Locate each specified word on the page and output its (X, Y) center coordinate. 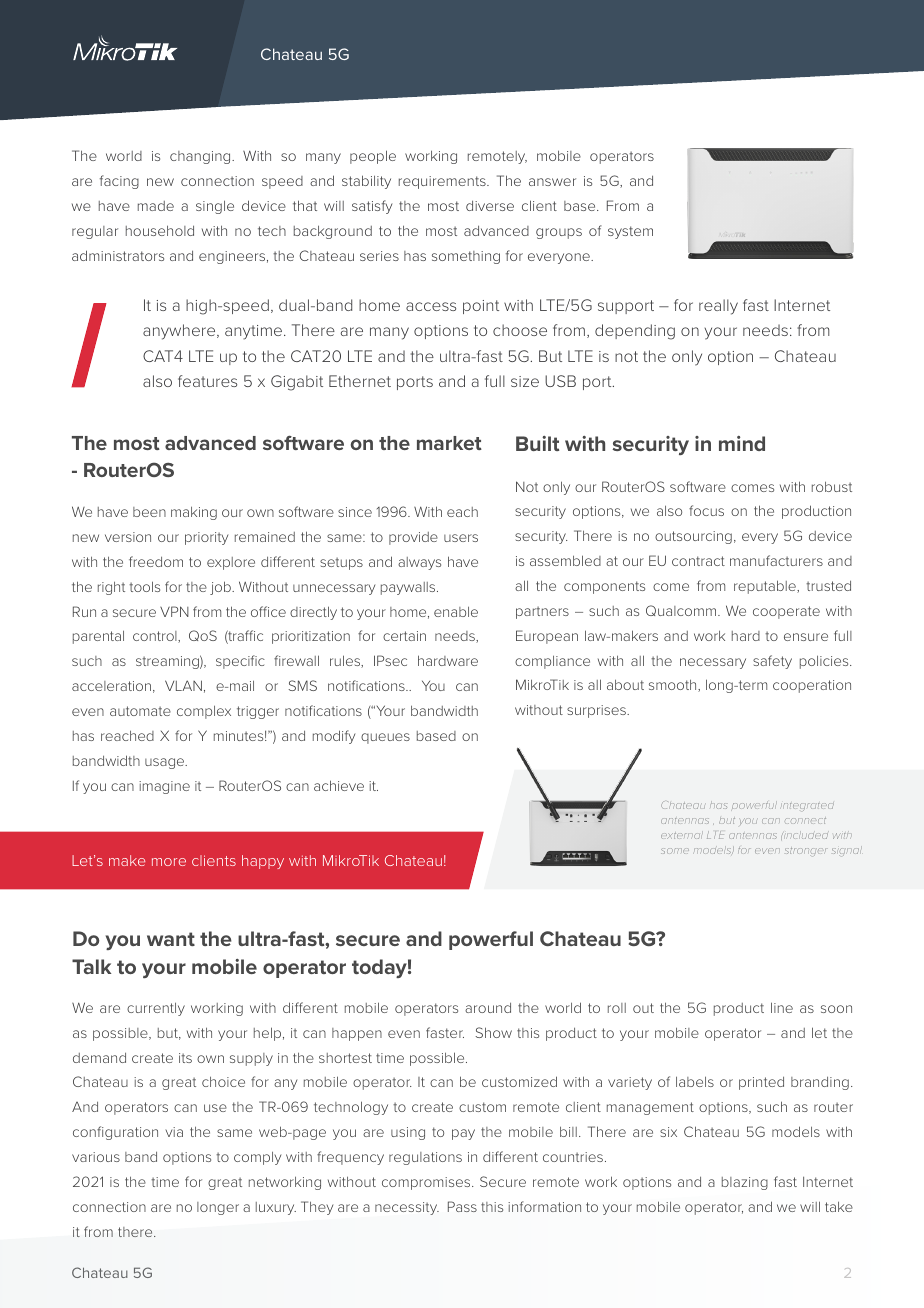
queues (385, 738)
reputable (766, 587)
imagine (164, 787)
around (488, 1008)
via (174, 1132)
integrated (809, 807)
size (525, 381)
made (156, 206)
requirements (443, 182)
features (207, 381)
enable (456, 612)
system (630, 232)
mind (742, 443)
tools (144, 586)
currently (156, 1009)
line (782, 1007)
